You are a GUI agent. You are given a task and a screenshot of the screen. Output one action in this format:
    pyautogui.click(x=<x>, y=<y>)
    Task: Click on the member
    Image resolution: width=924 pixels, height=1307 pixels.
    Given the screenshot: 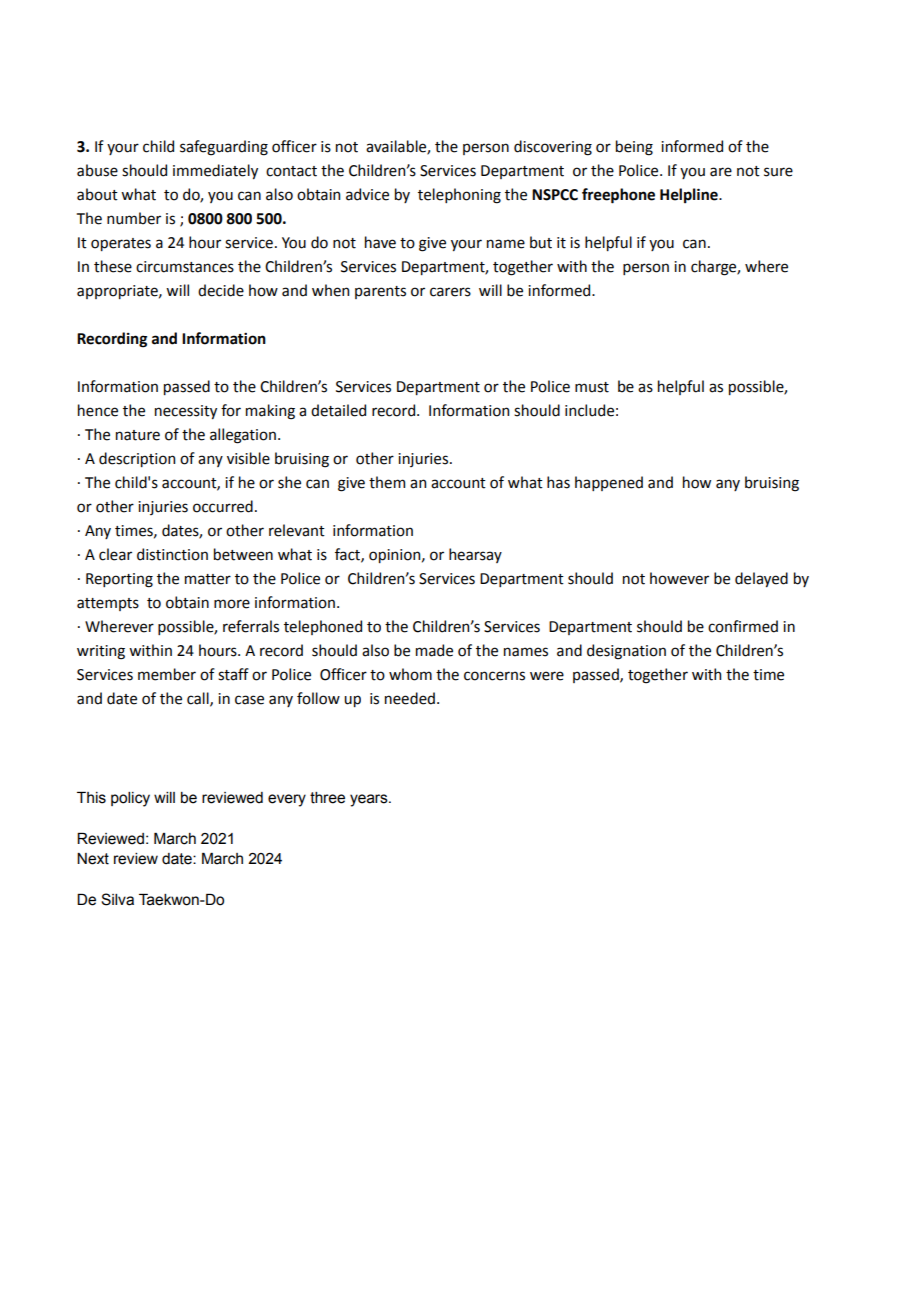 What is the action you would take?
    pyautogui.click(x=167, y=674)
